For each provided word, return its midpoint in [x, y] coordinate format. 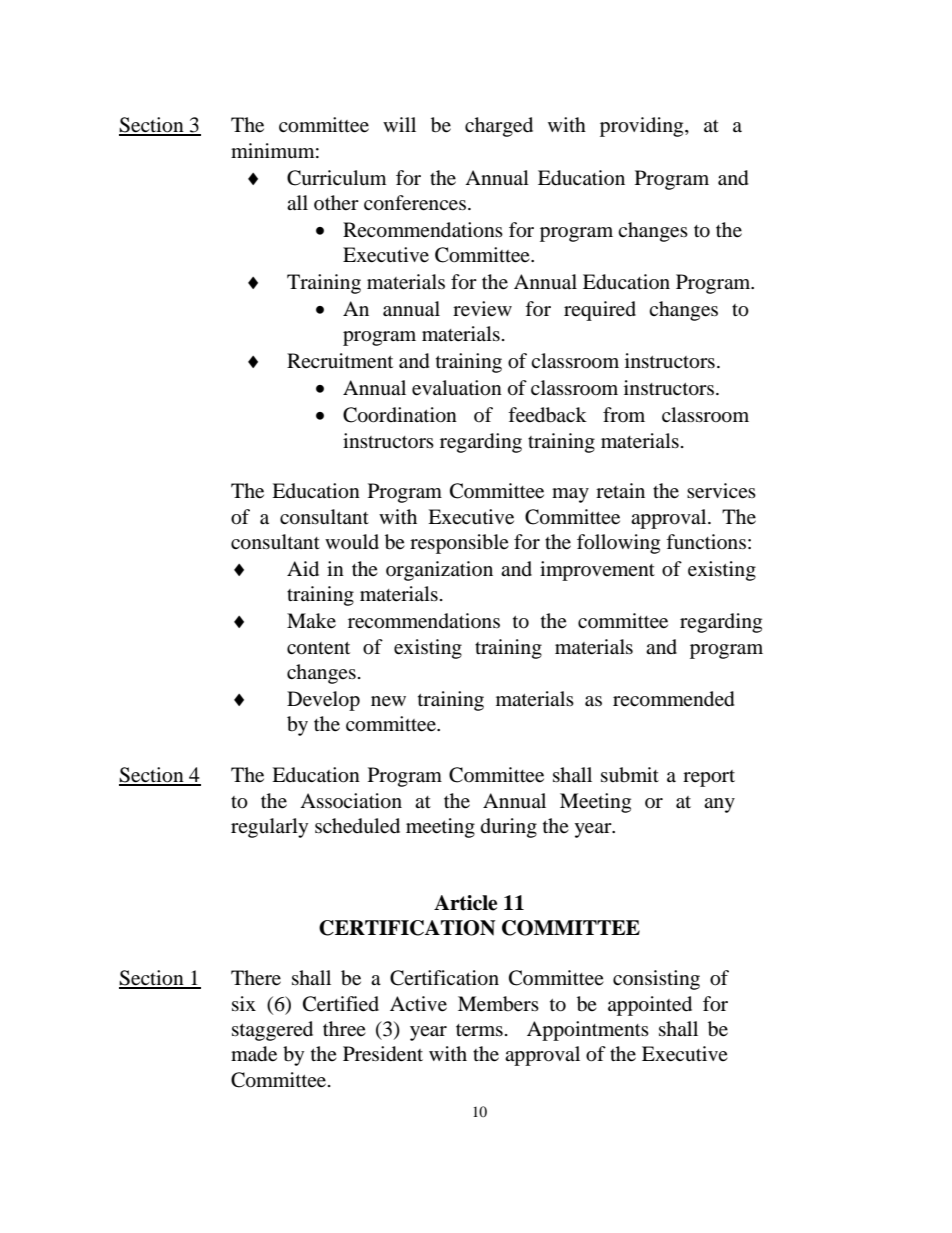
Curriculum [336, 178]
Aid [303, 569]
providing [643, 127]
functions [706, 541]
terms [479, 1030]
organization [439, 571]
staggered [272, 1031]
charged [499, 127]
